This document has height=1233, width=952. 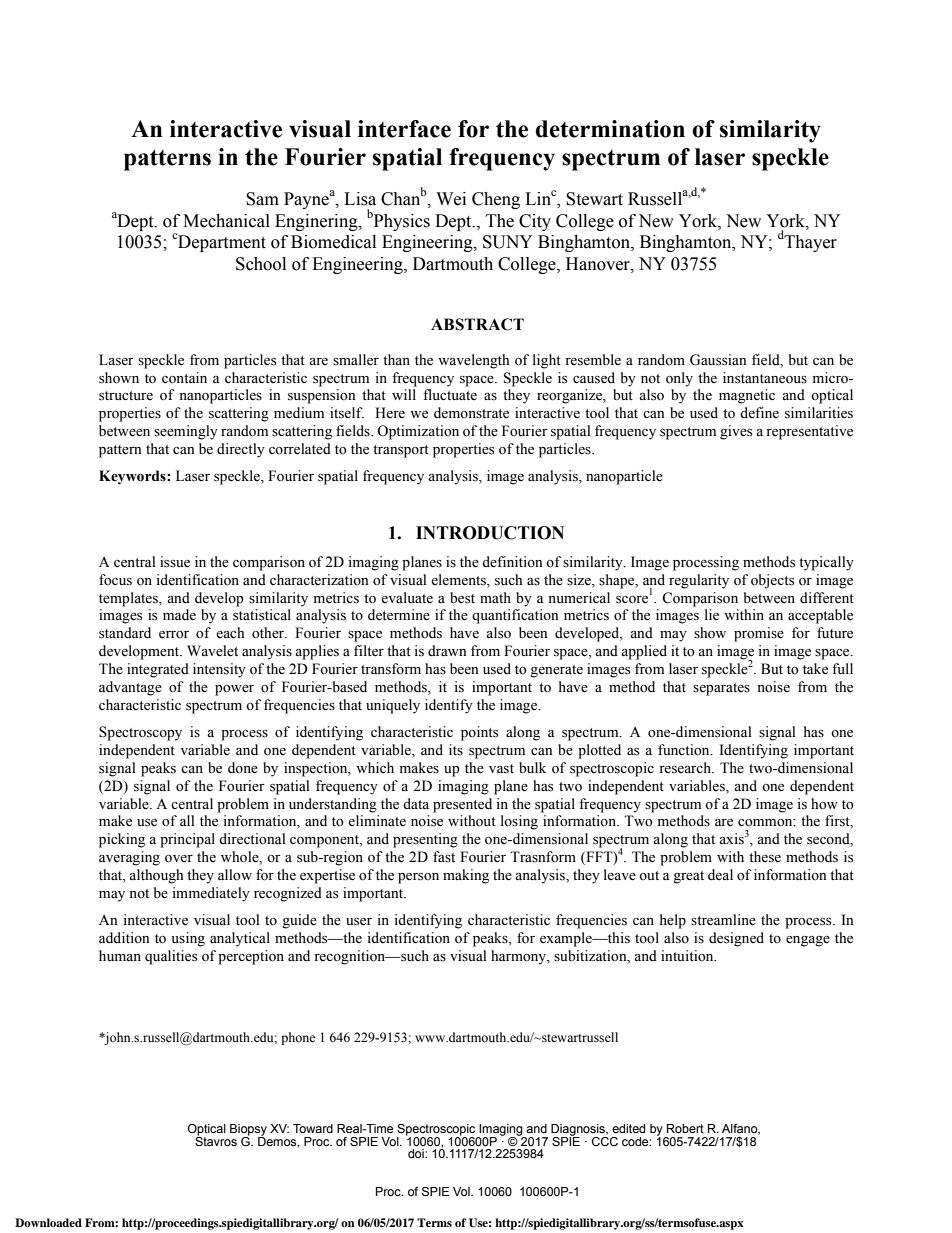 What do you see at coordinates (721, 689) in the document?
I see `separates` at bounding box center [721, 689].
